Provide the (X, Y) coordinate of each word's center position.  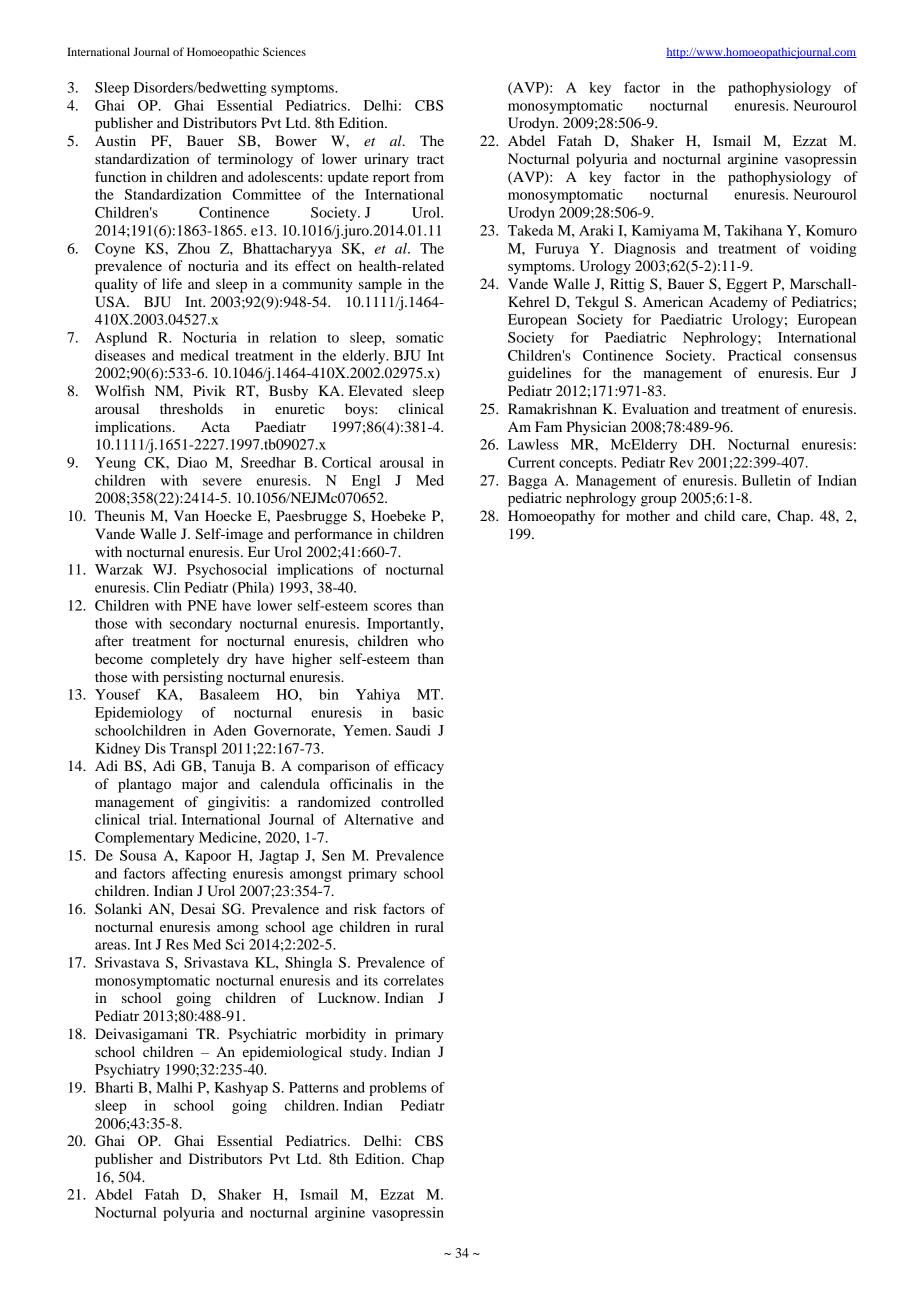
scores (393, 607)
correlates (414, 980)
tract (430, 159)
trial (162, 819)
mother (648, 515)
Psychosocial (227, 571)
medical (204, 355)
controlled (412, 801)
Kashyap (241, 1089)
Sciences (284, 51)
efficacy (419, 767)
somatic (419, 337)
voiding (833, 250)
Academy (738, 303)
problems (398, 1089)
